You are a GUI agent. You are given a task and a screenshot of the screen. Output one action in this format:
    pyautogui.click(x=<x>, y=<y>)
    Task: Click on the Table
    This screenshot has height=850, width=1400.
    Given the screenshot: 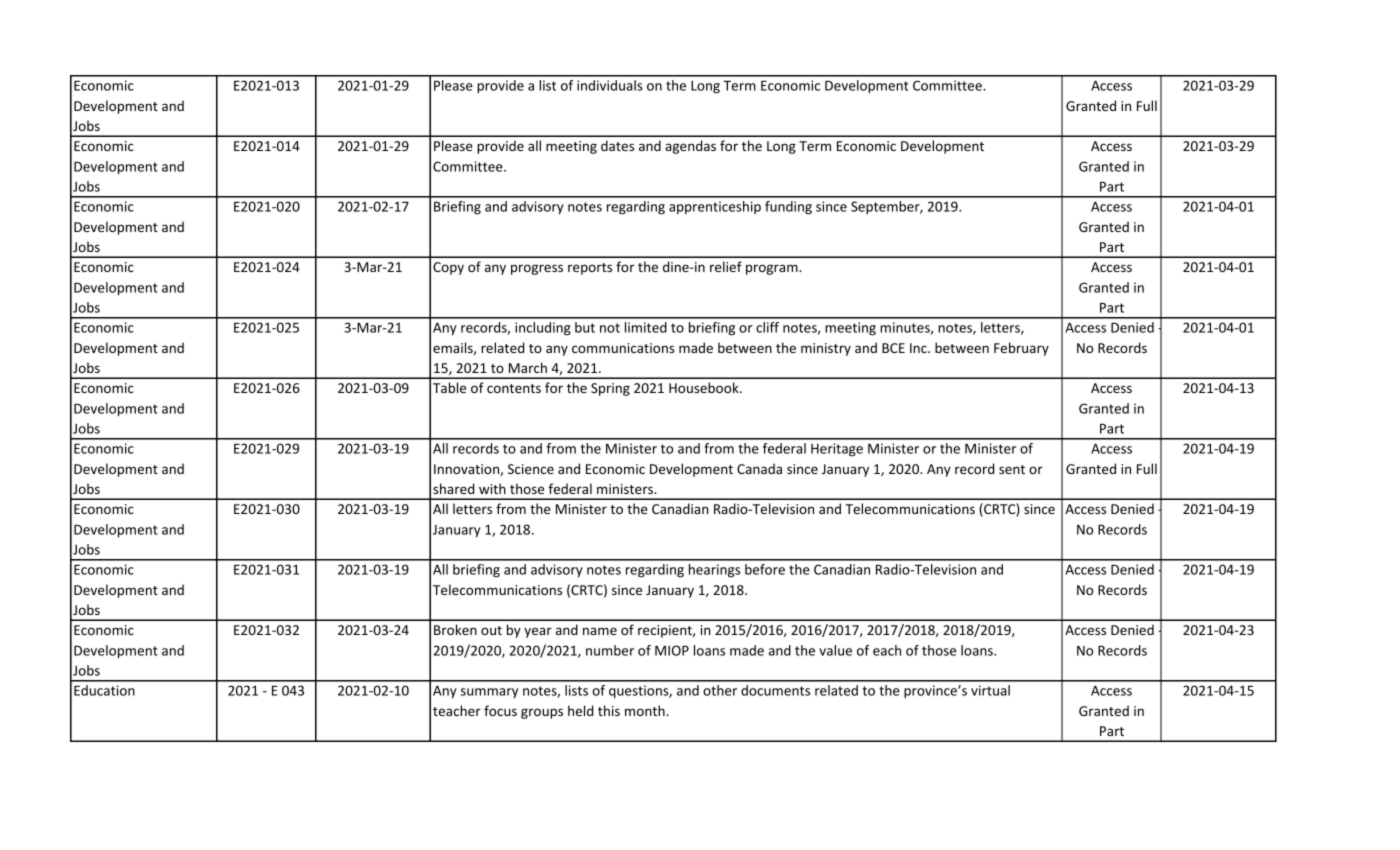 What is the action you would take?
    pyautogui.click(x=449, y=387)
